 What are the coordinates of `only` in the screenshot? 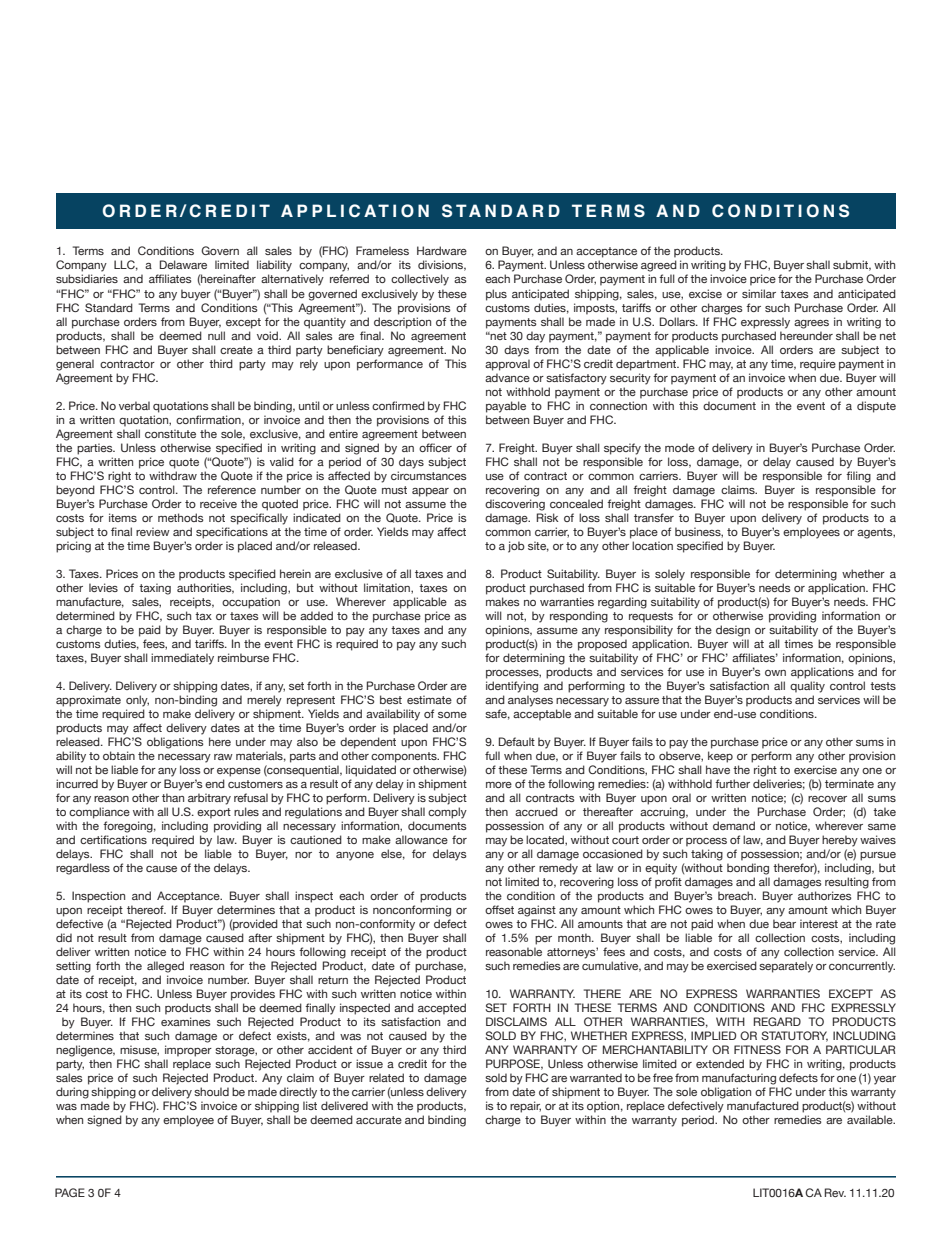 It's located at (137, 701).
